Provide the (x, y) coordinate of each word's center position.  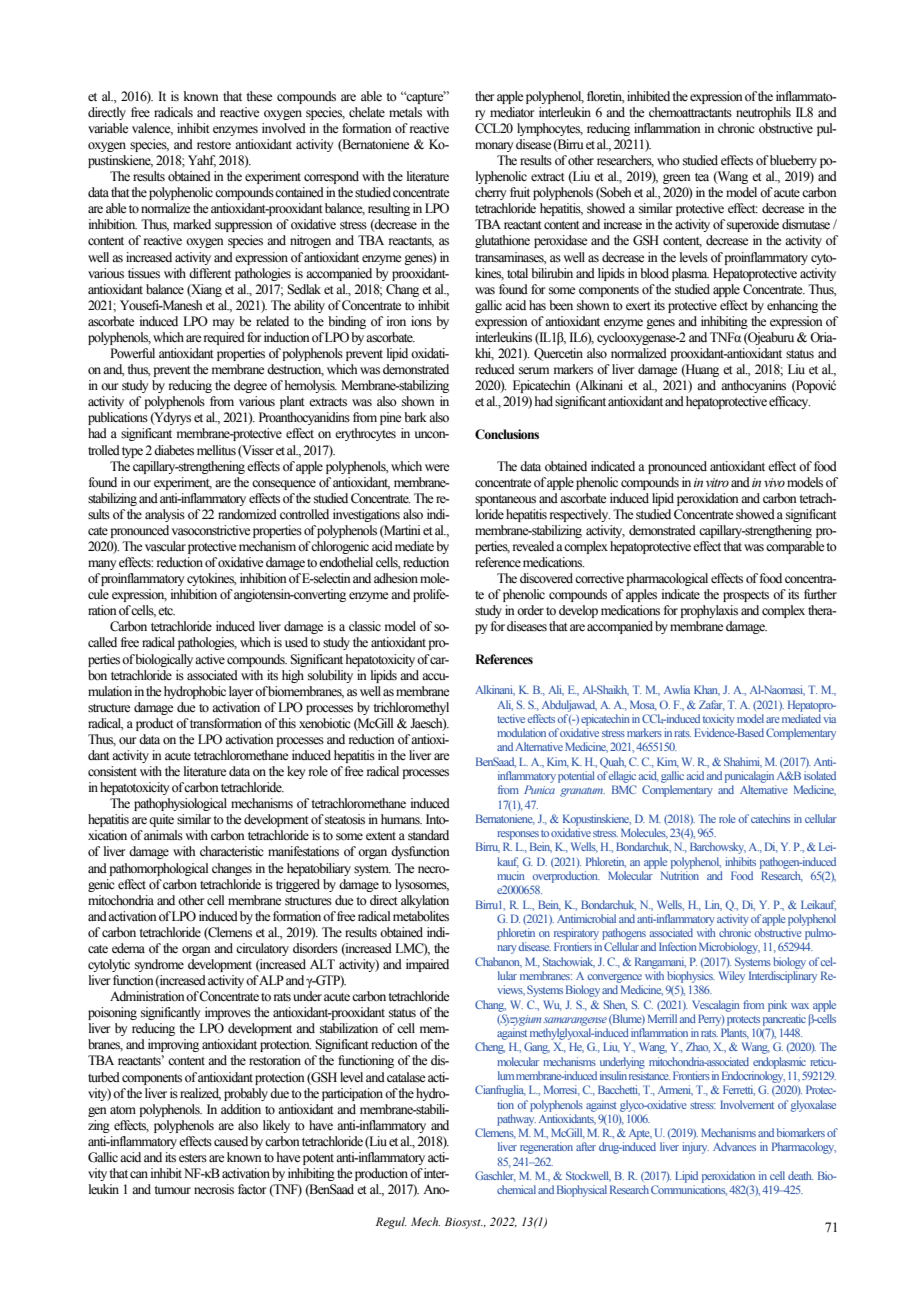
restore (214, 145)
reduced (495, 369)
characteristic (232, 851)
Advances (734, 1146)
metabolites (421, 916)
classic (365, 626)
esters (193, 1158)
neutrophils (763, 113)
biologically (164, 660)
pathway (516, 1120)
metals (405, 112)
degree (250, 386)
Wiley (732, 977)
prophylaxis (709, 611)
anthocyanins (753, 386)
